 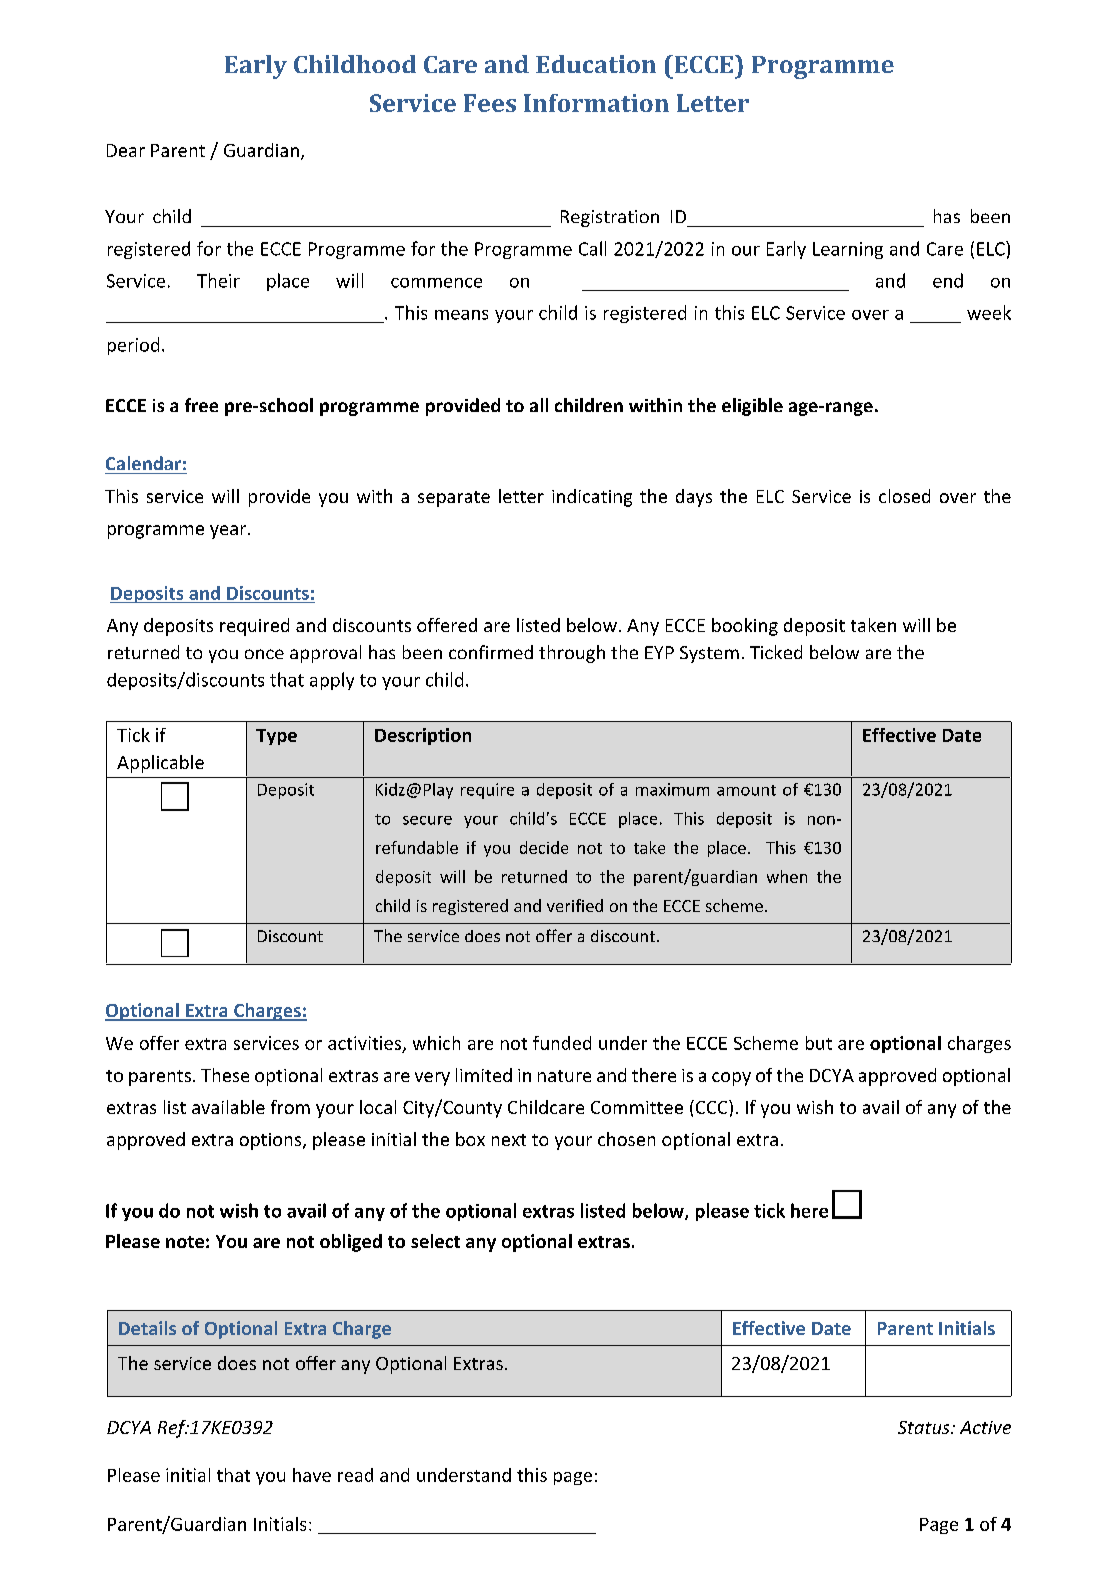 I want to click on when, so click(x=787, y=876).
